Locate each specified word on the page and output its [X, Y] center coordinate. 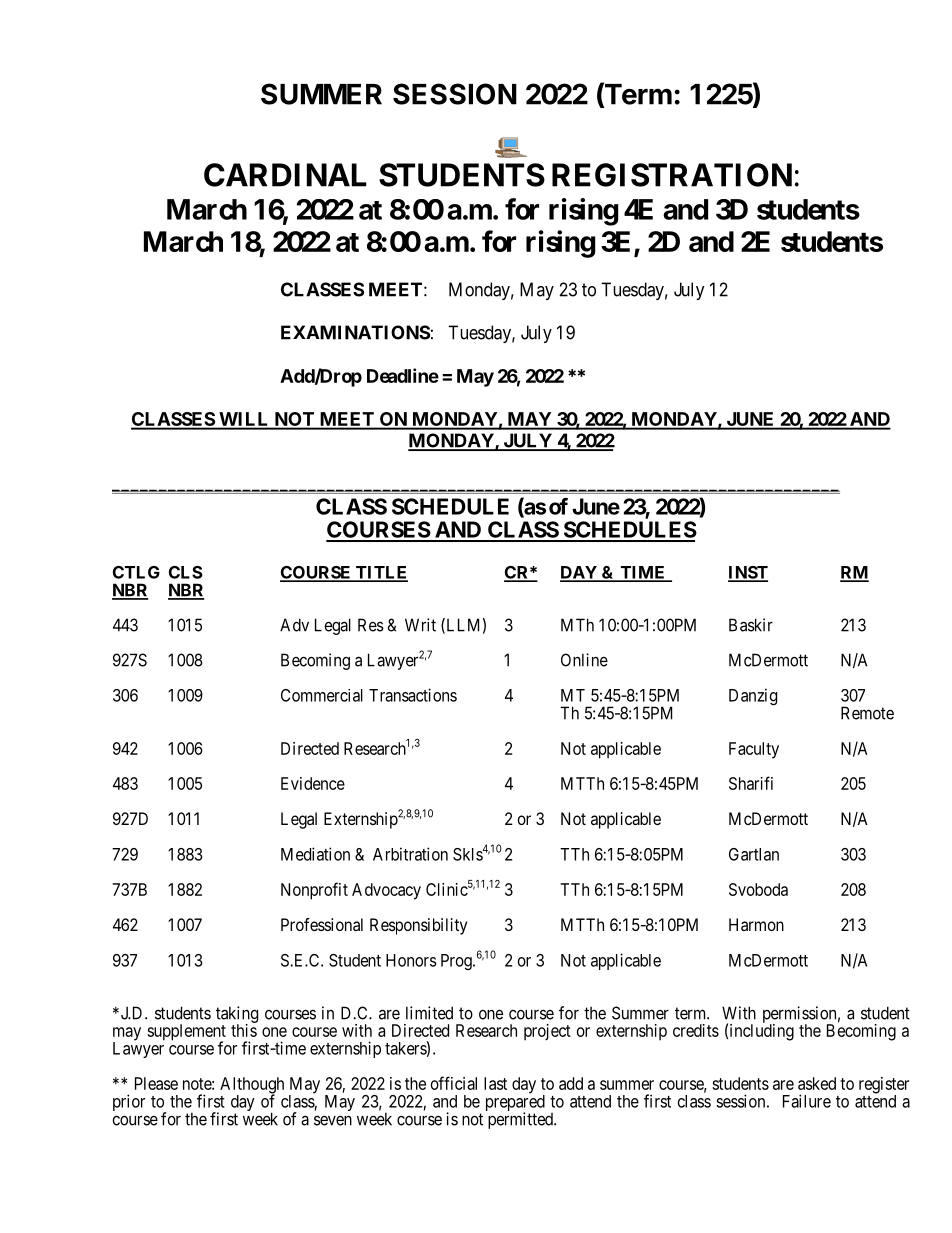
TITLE [381, 573]
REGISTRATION [672, 175]
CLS [185, 572]
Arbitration [410, 854]
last [495, 1083]
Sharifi [751, 783]
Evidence [313, 783]
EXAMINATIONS [355, 332]
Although [252, 1086]
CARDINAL [285, 175]
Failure [807, 1101]
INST [748, 573]
